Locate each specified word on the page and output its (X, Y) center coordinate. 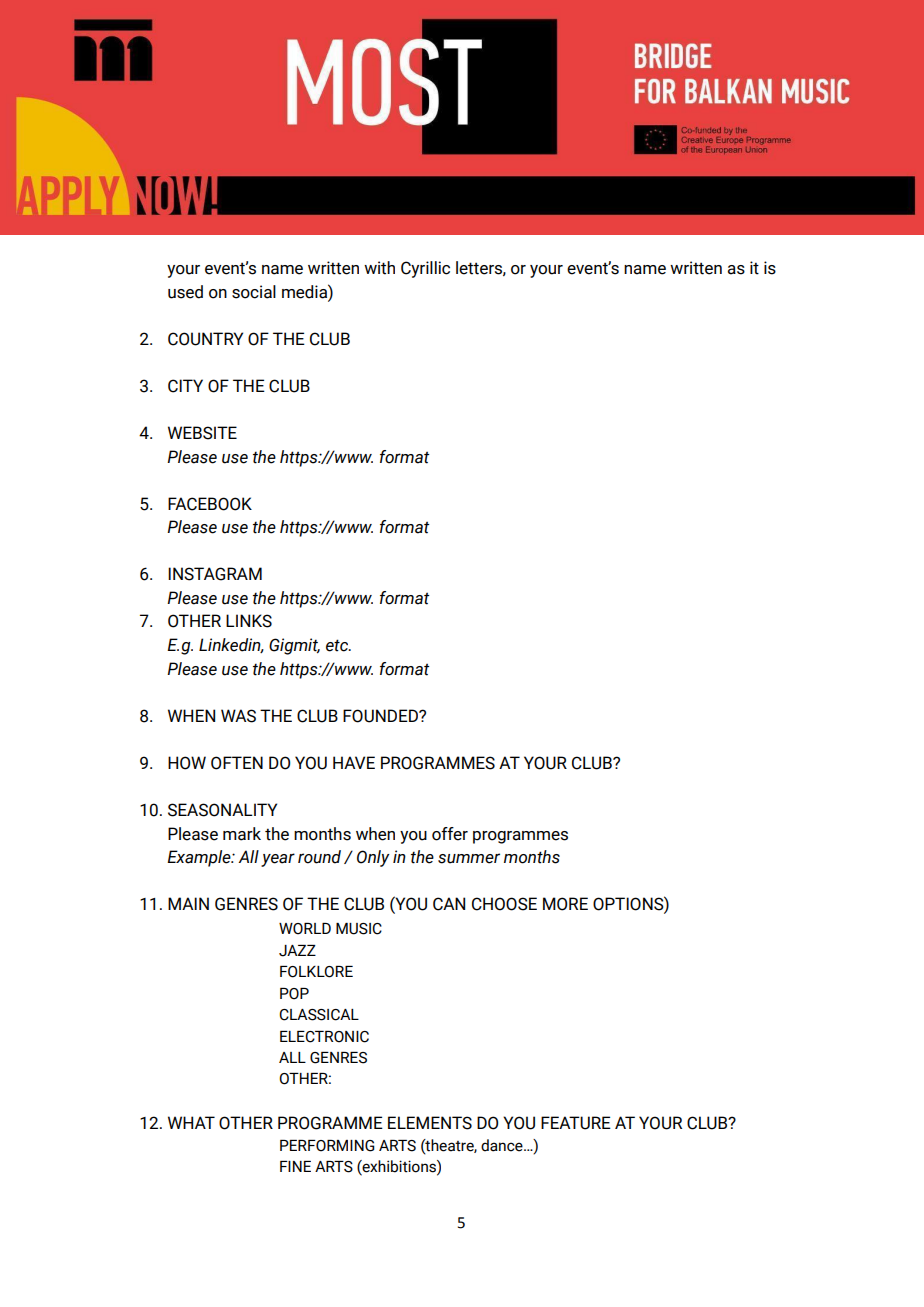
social (254, 292)
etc (338, 645)
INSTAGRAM (215, 574)
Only (373, 858)
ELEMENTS (430, 1123)
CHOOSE (504, 904)
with (379, 268)
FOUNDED (381, 716)
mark (242, 834)
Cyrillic (425, 269)
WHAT (191, 1122)
